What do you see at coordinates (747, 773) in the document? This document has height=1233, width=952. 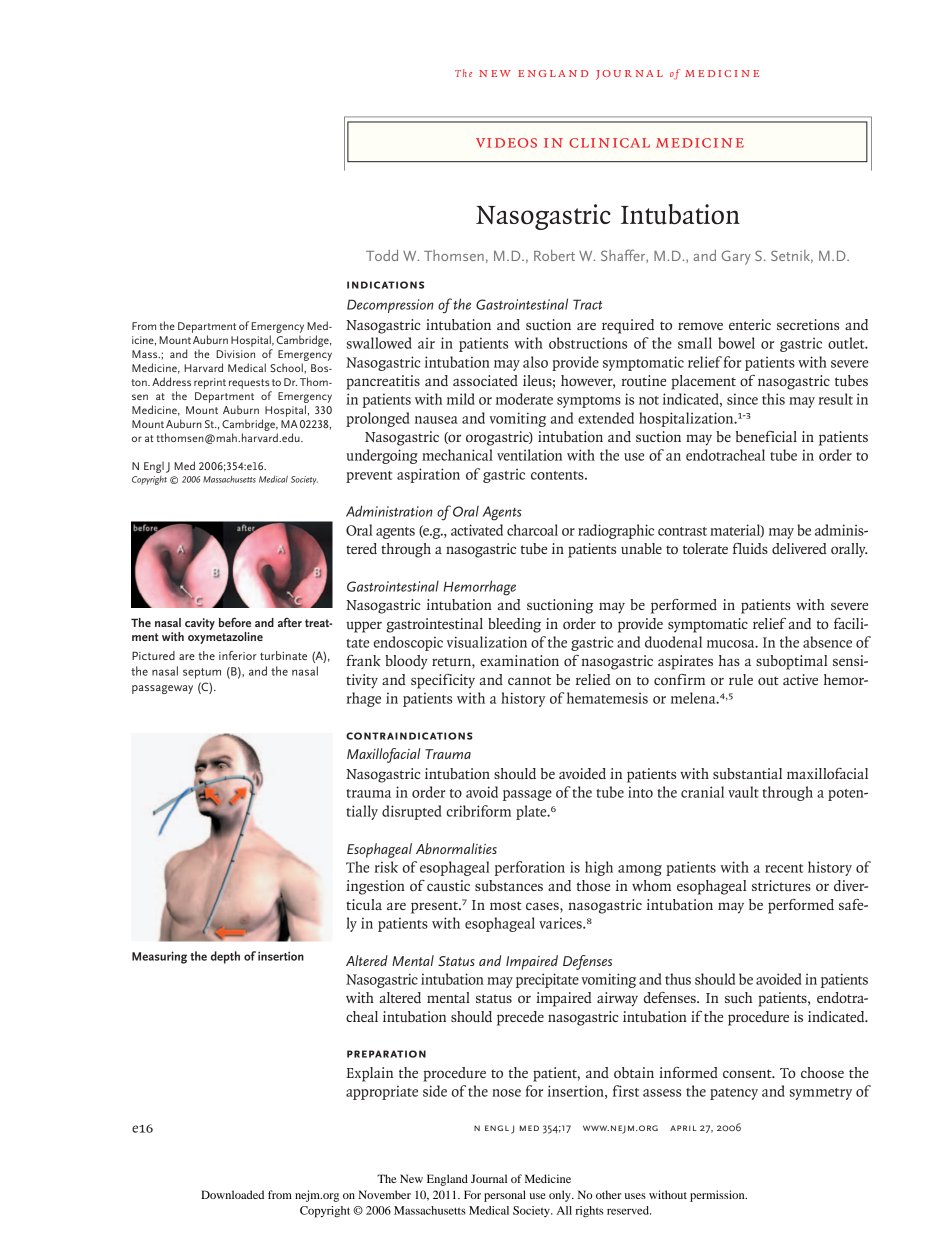 I see `substantial` at bounding box center [747, 773].
